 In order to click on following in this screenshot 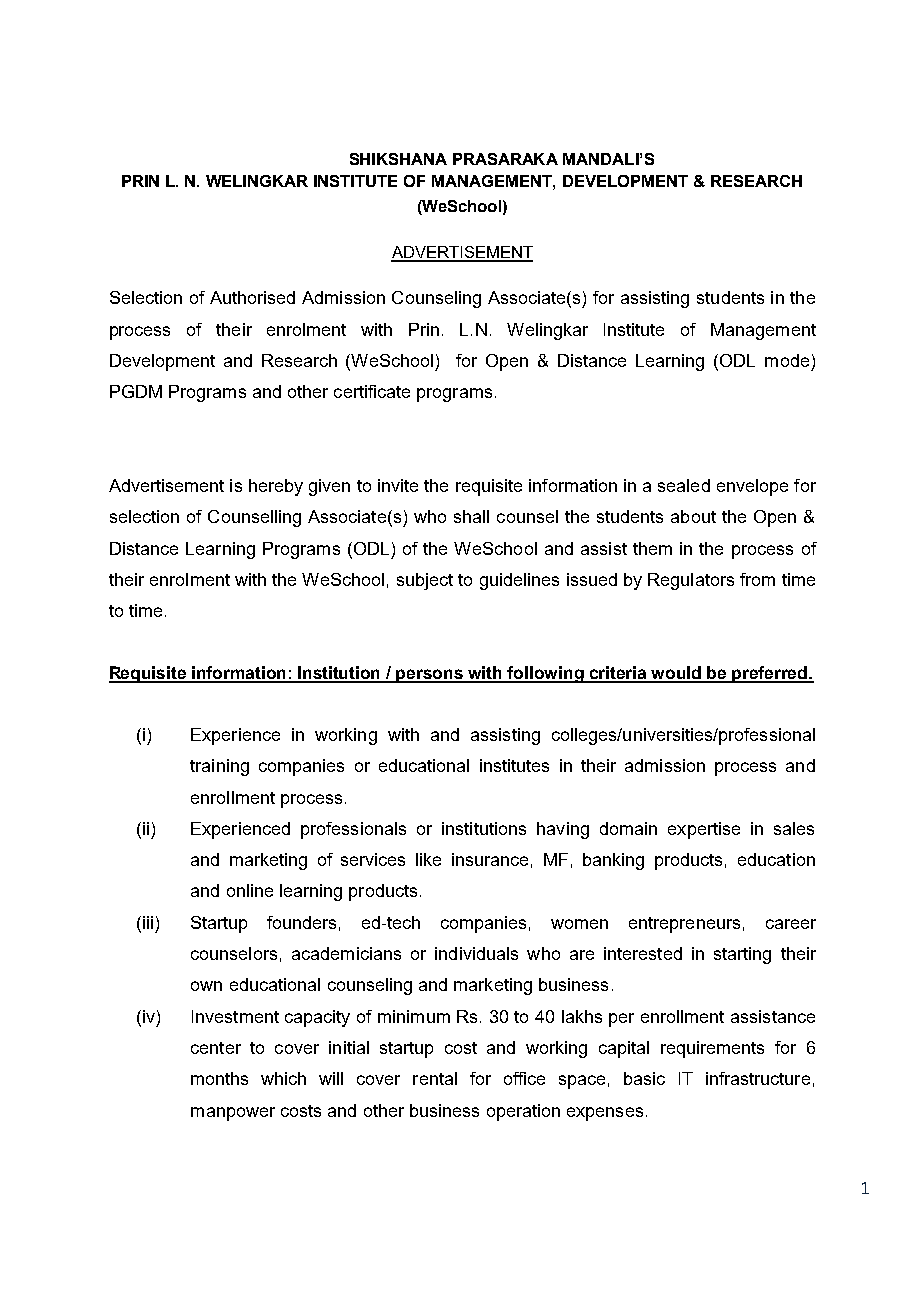, I will do `click(546, 674)`.
